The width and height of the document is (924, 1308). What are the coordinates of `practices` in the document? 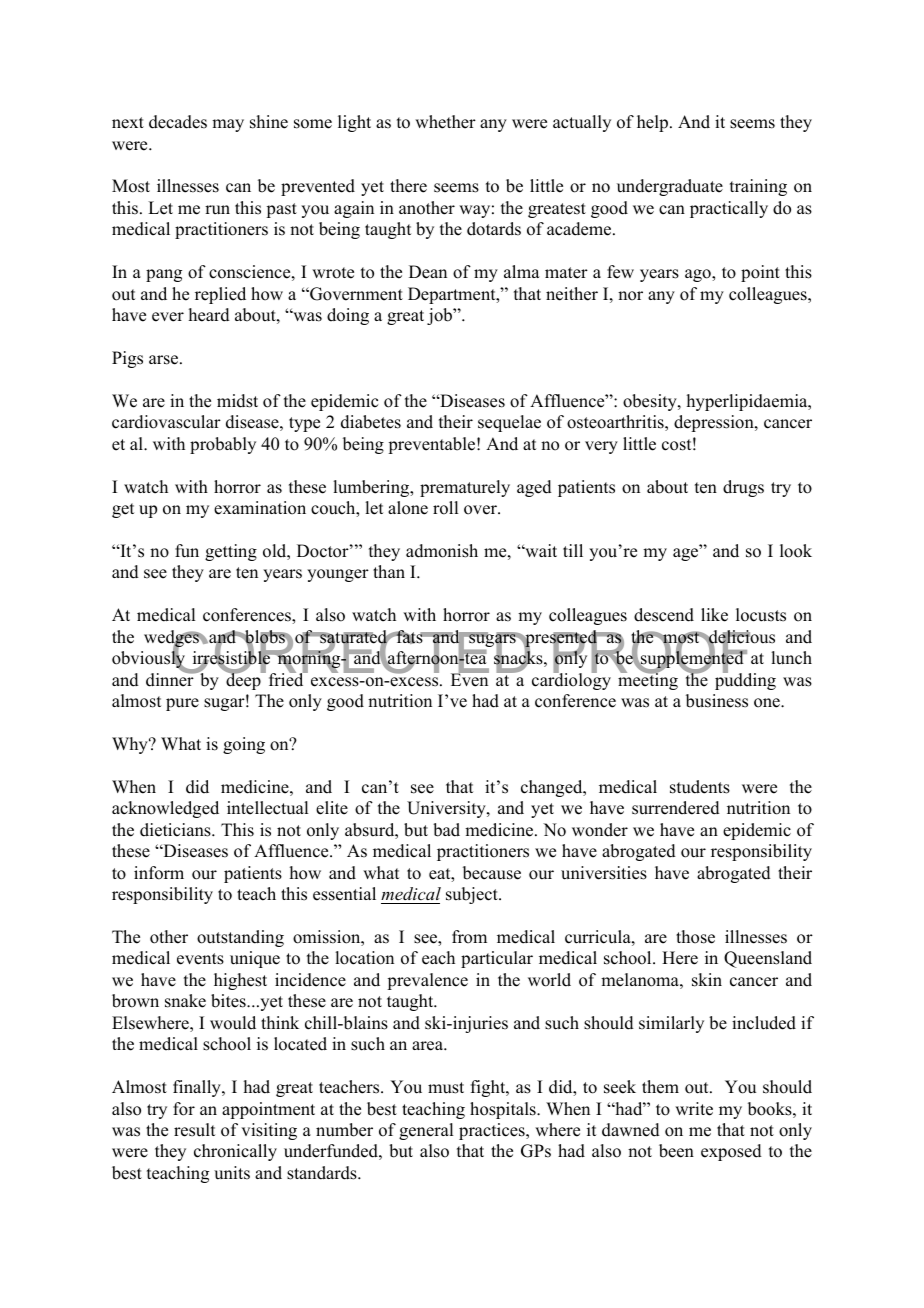 It's located at (493, 1131).
